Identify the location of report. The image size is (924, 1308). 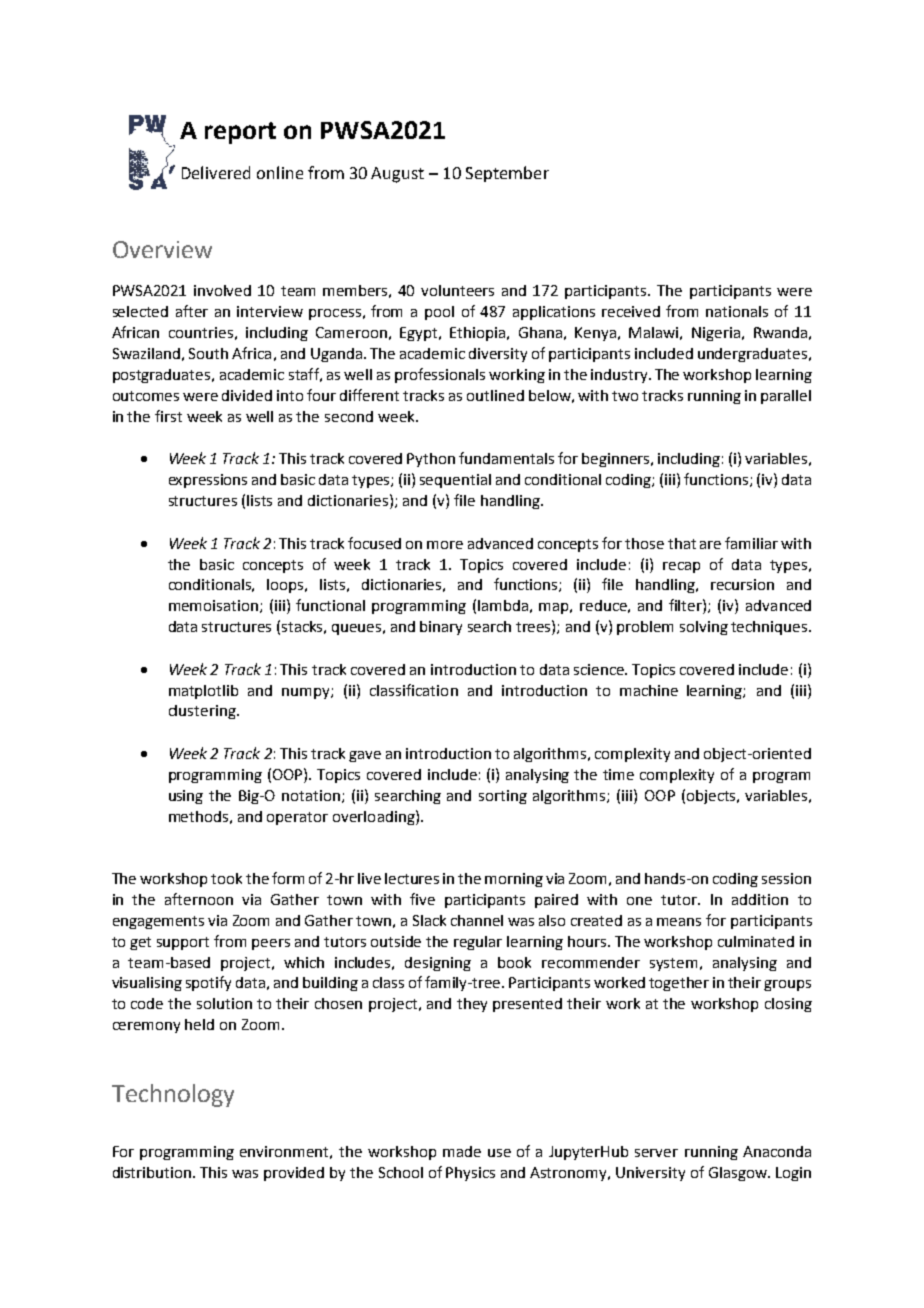
(240, 133).
